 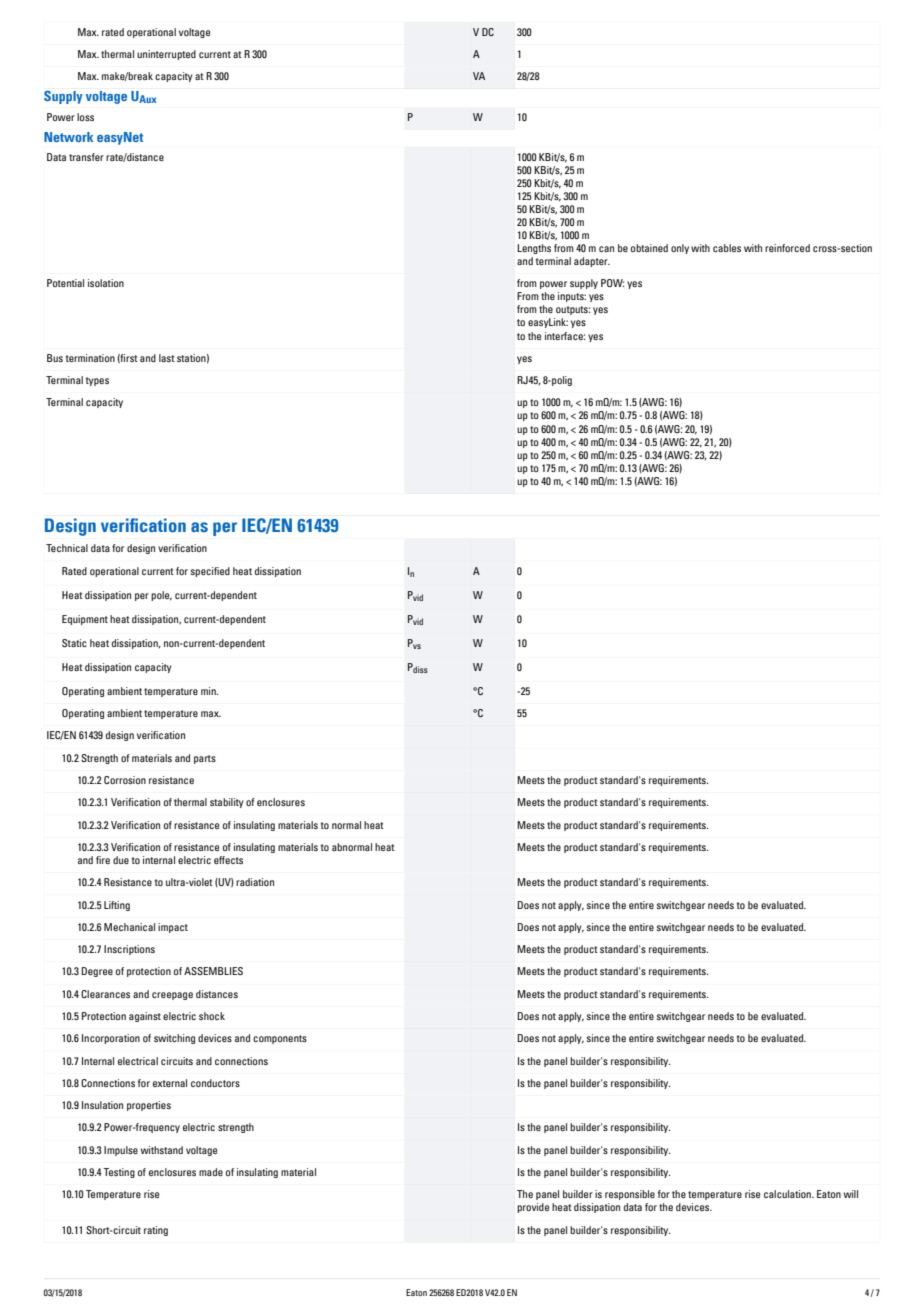 What do you see at coordinates (727, 248) in the screenshot?
I see `cables` at bounding box center [727, 248].
